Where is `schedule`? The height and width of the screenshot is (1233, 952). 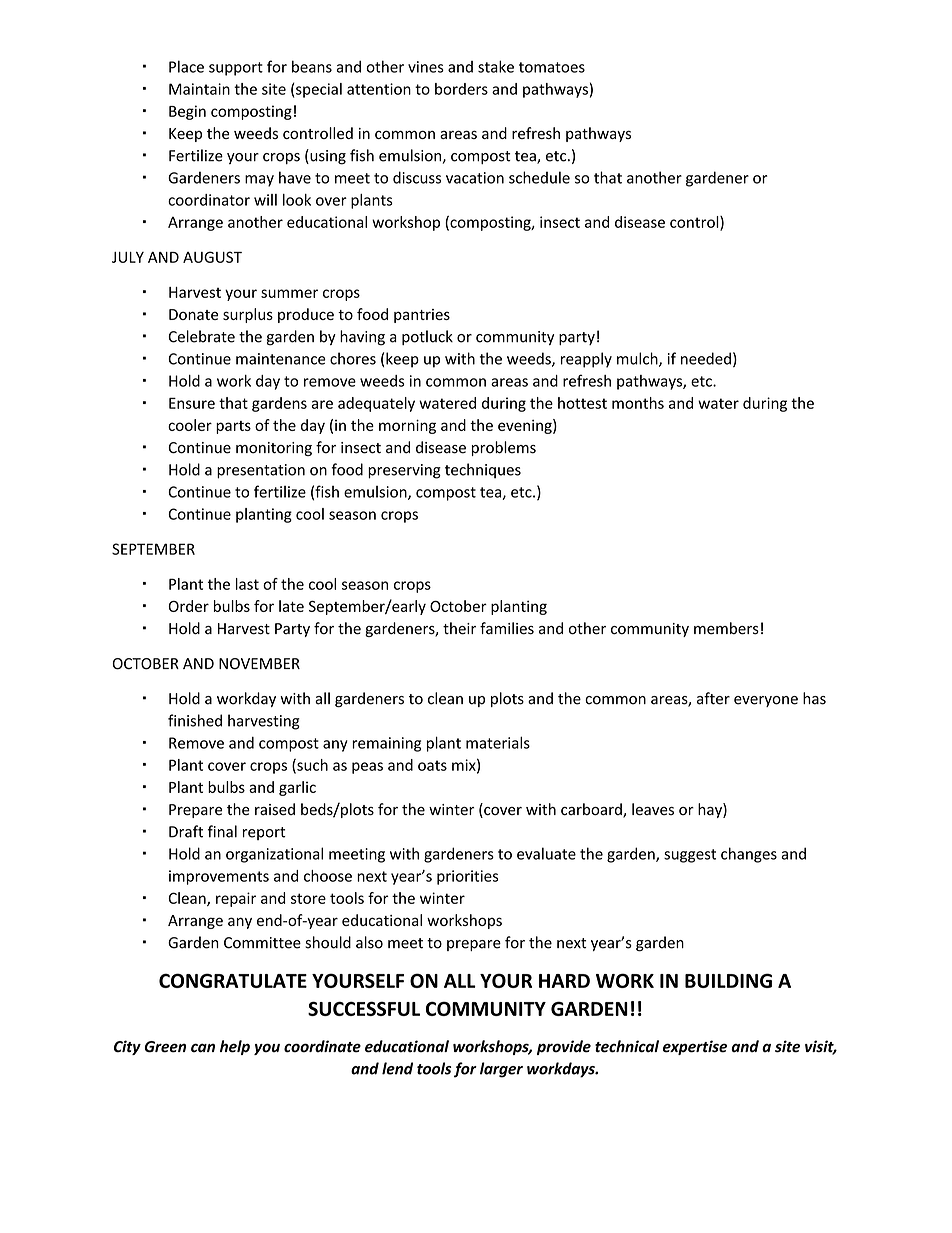
schedule is located at coordinates (539, 177).
